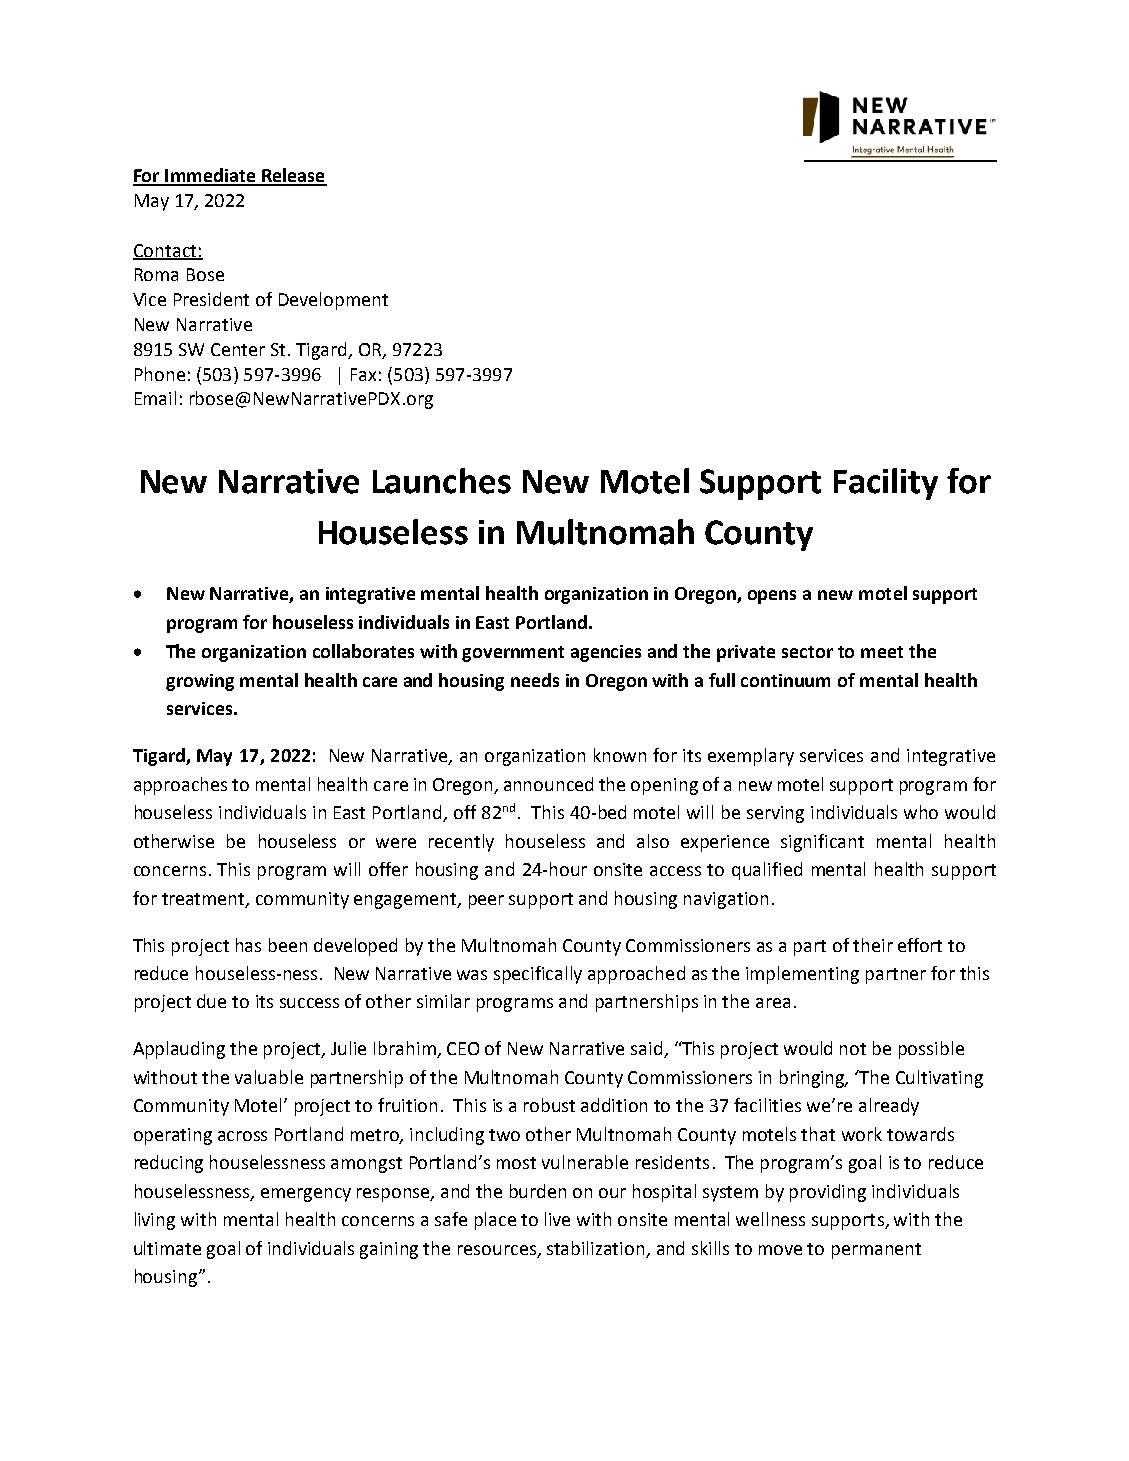 The height and width of the document is (1461, 1129). I want to click on Launches, so click(442, 481).
